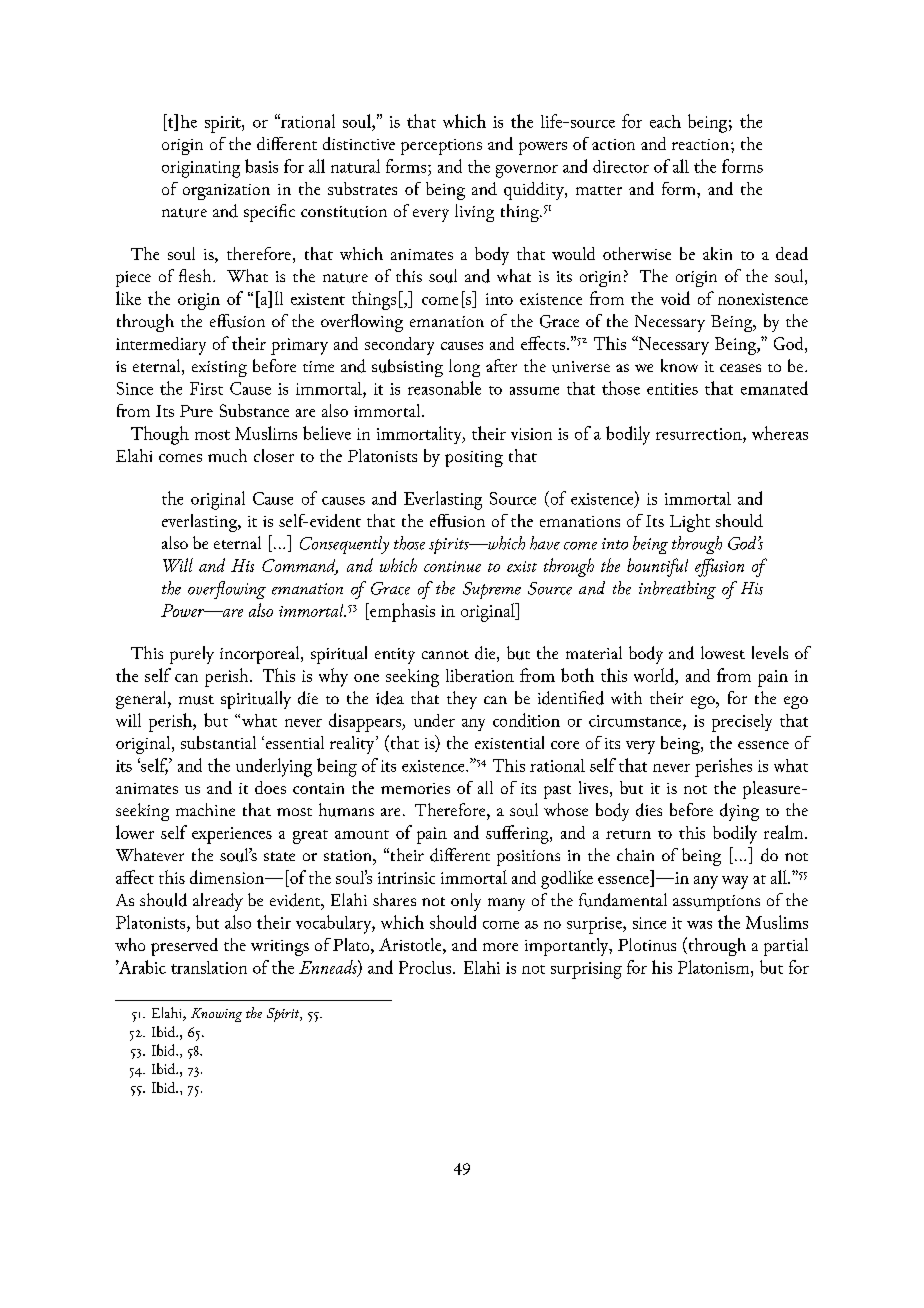 The height and width of the page is (1308, 924). I want to click on ceases, so click(740, 368).
